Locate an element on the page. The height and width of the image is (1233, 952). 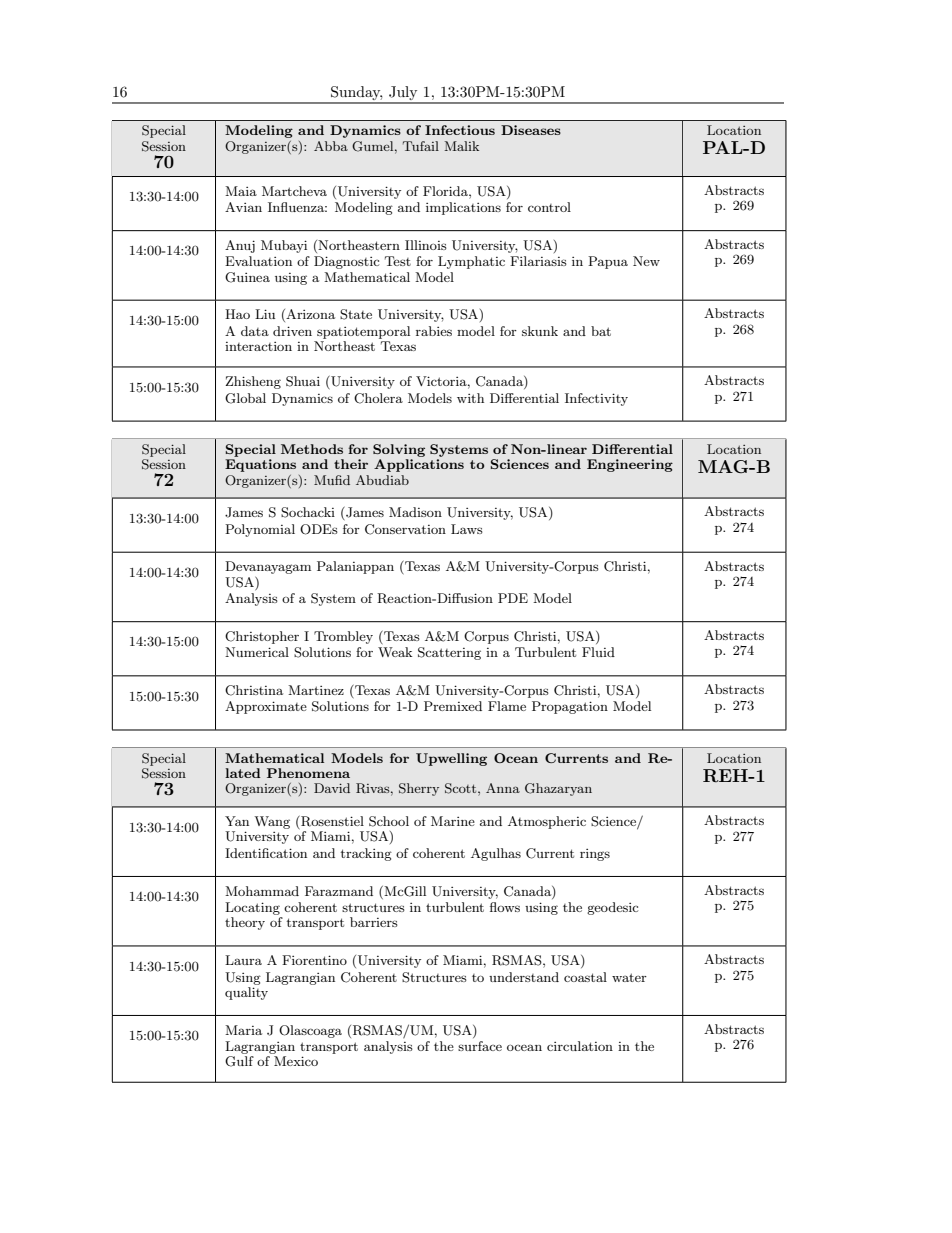
Engineering is located at coordinates (630, 465).
